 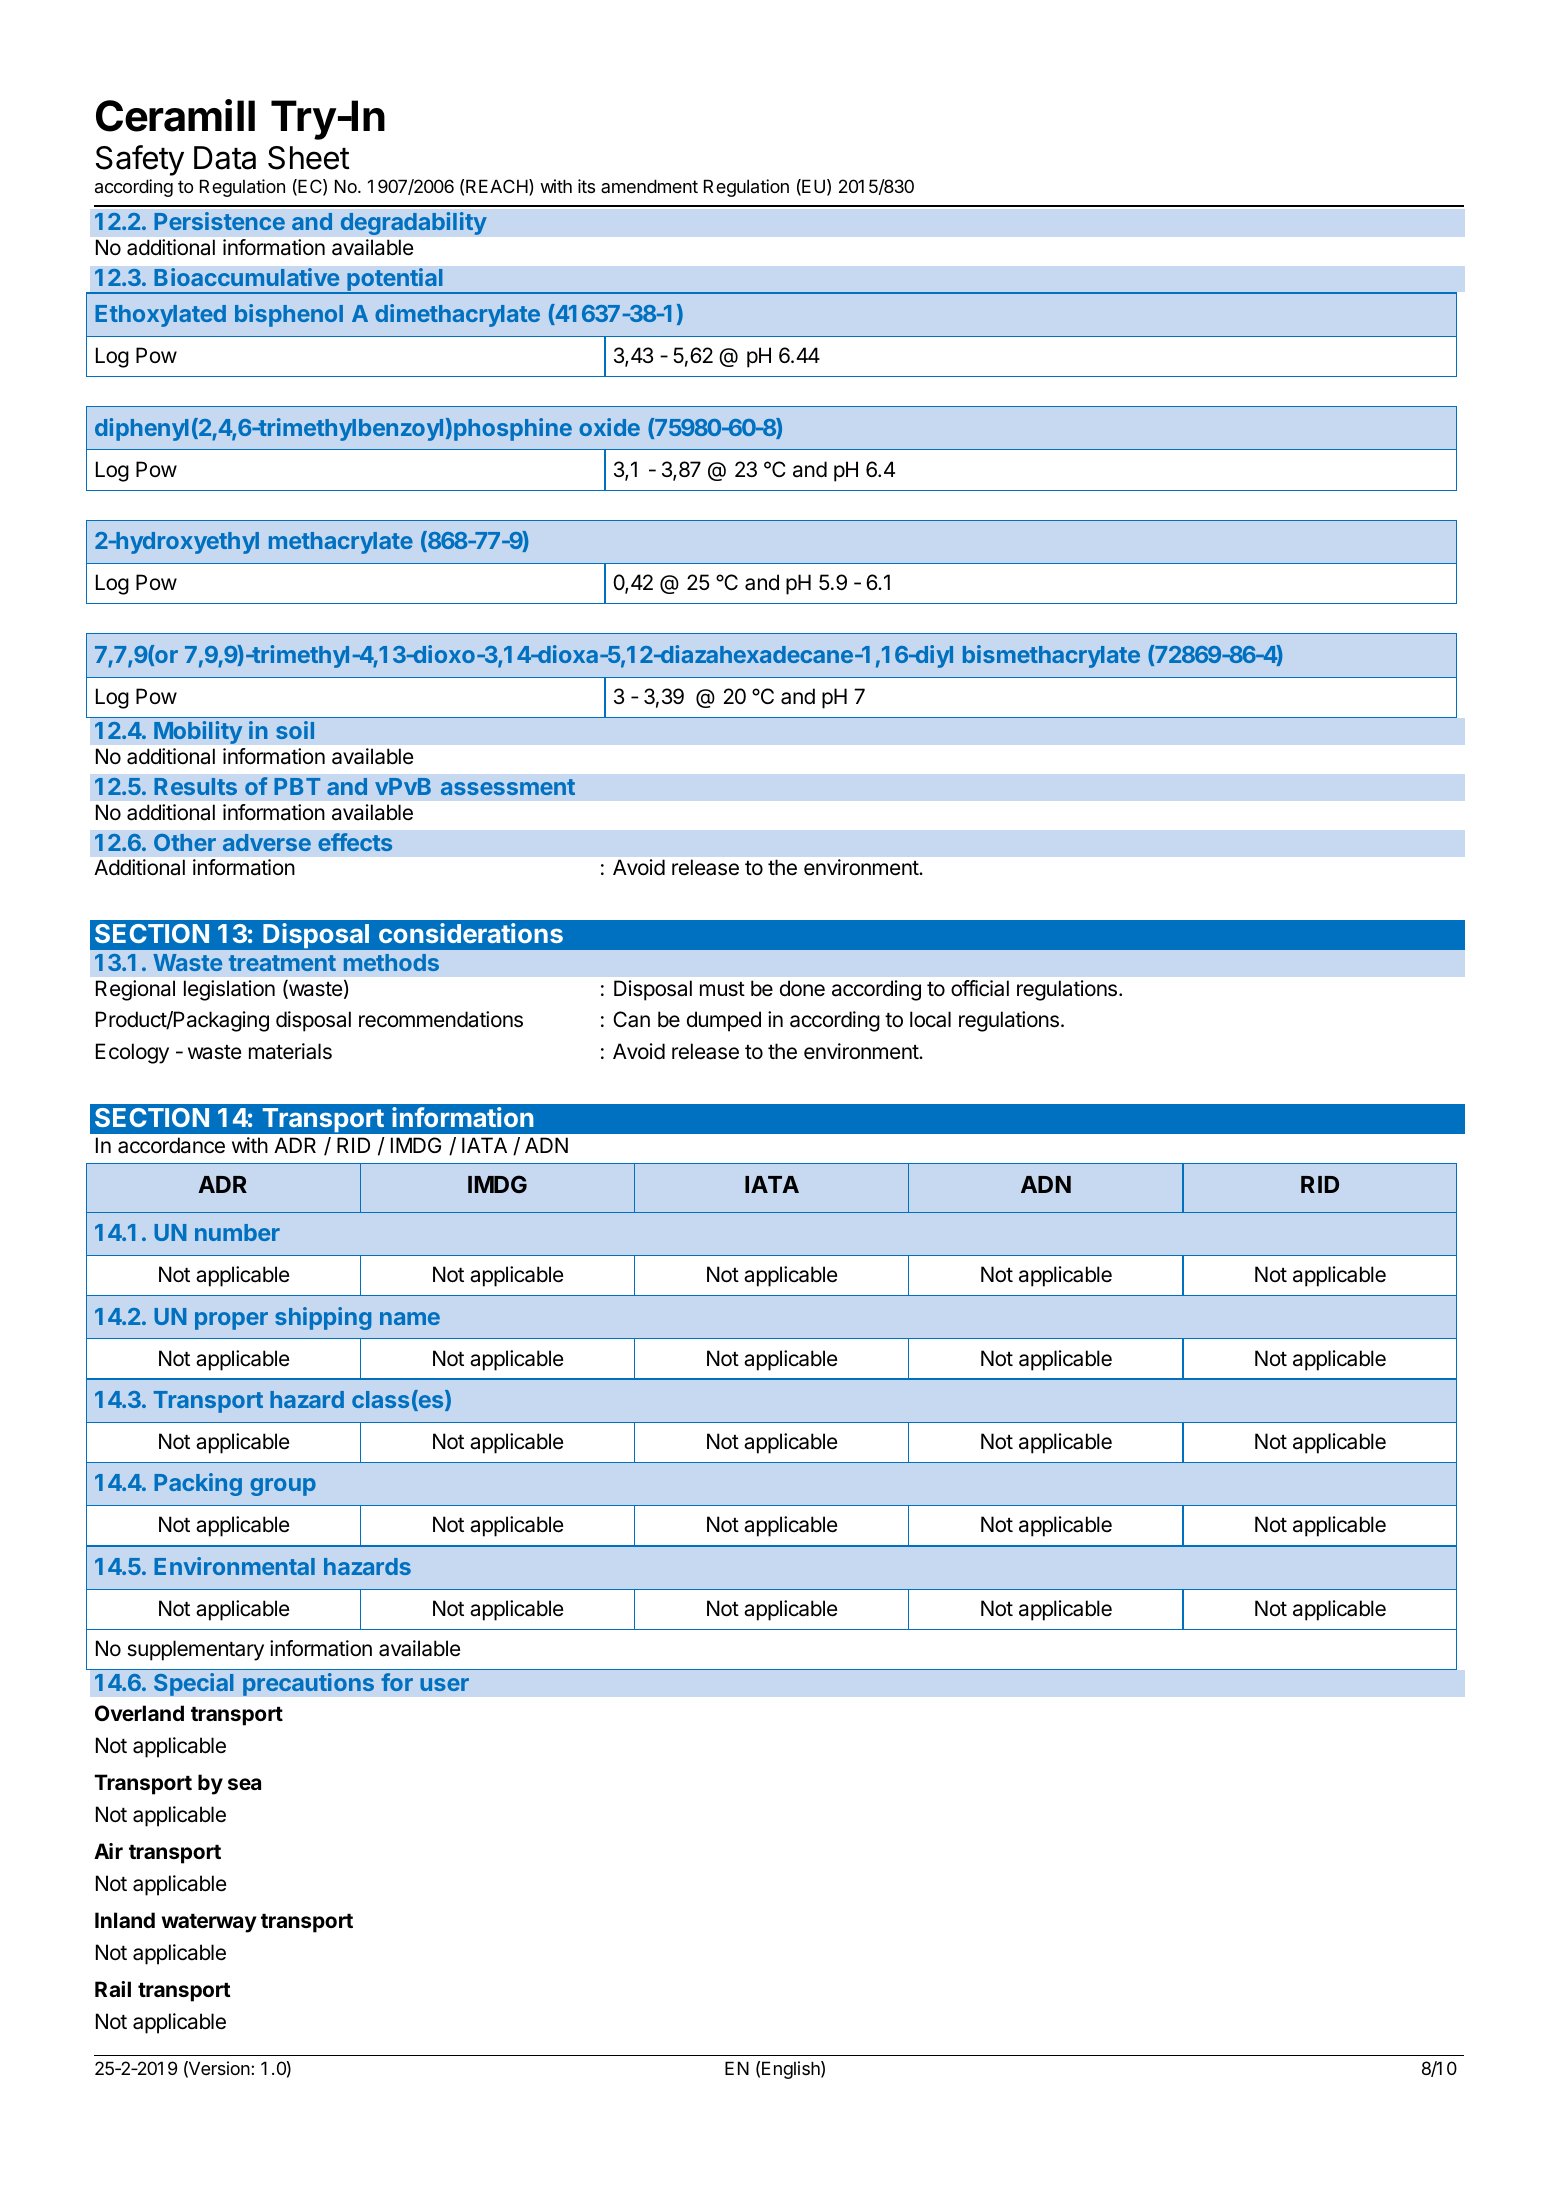 I want to click on user, so click(x=444, y=1684).
